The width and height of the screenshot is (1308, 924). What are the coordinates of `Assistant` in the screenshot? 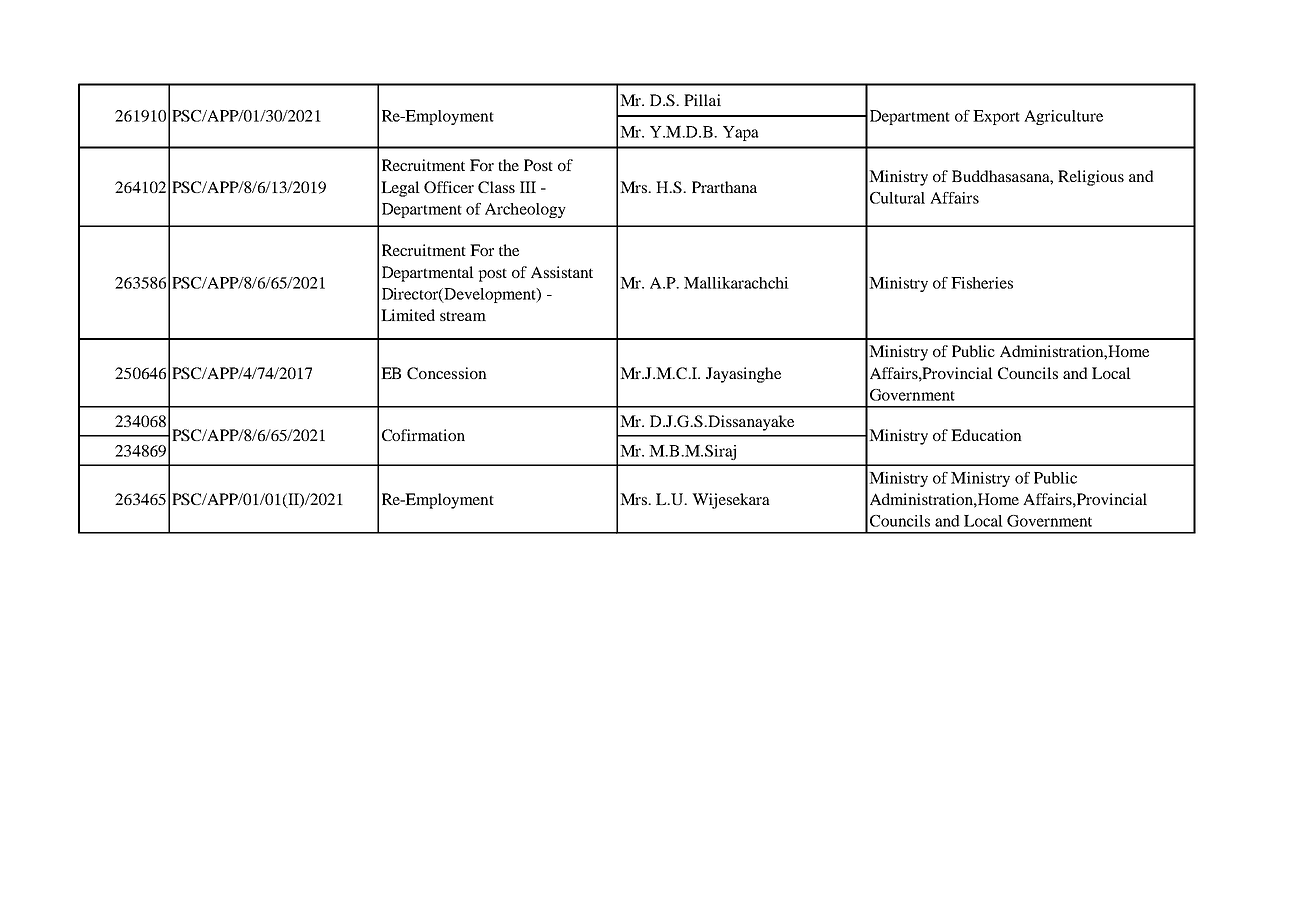 It's located at (562, 272).
